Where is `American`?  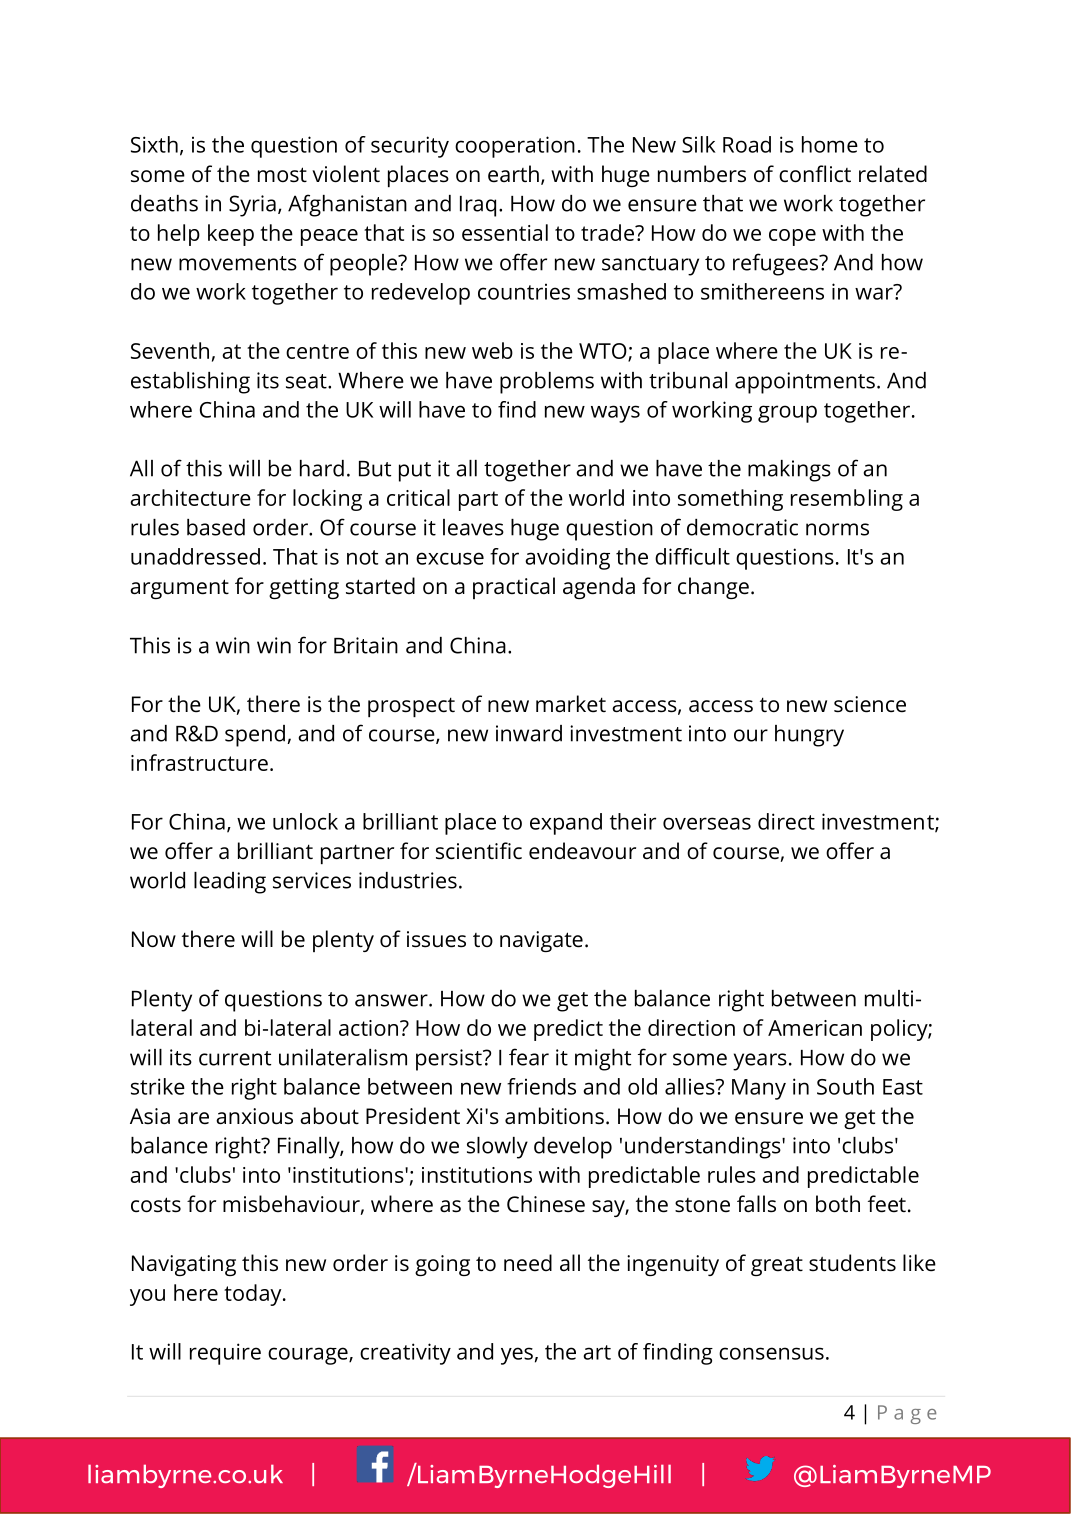
American is located at coordinates (815, 1028).
